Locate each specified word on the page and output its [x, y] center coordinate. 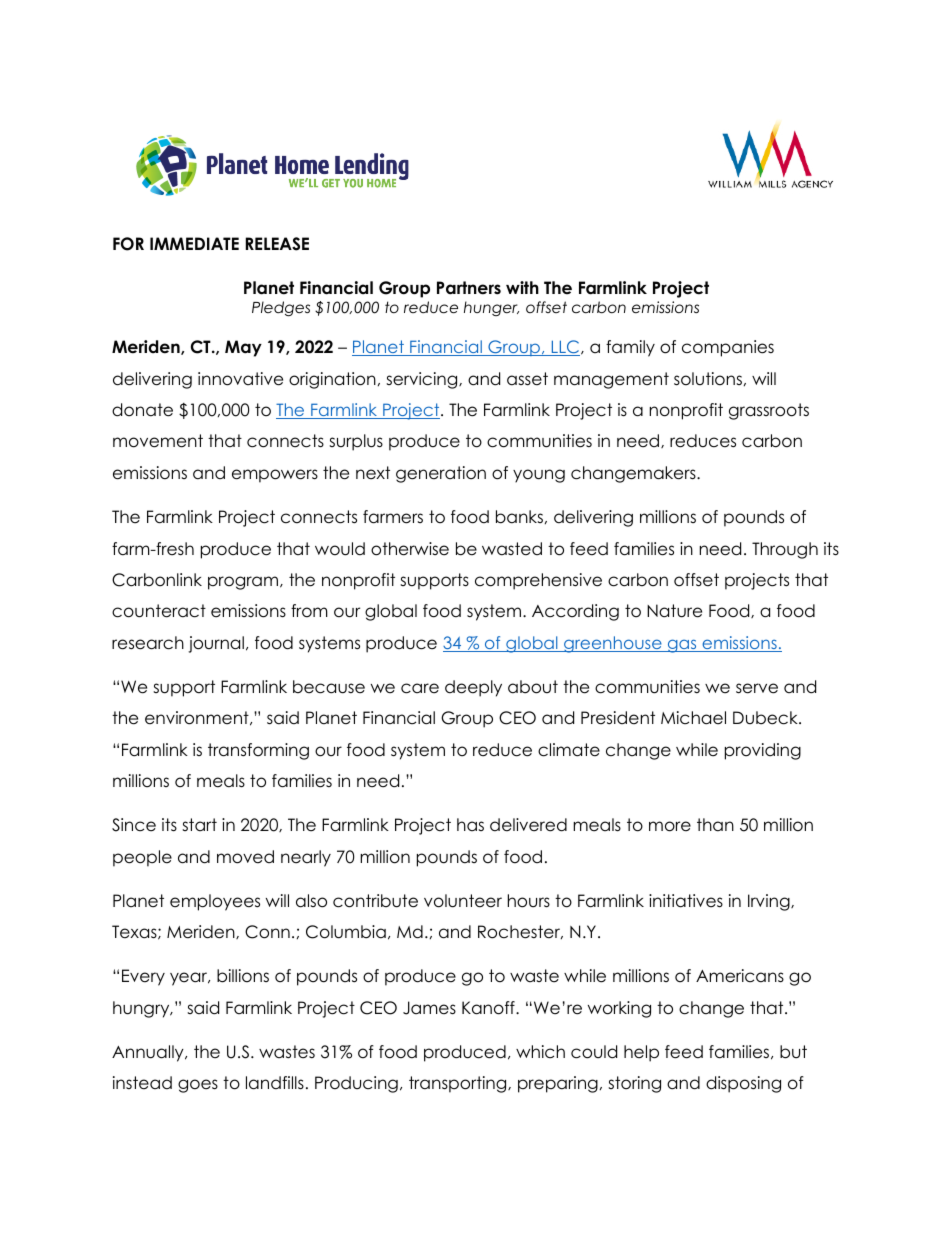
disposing [743, 1084]
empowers [275, 476]
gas [682, 646]
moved [245, 857]
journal [216, 644]
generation [441, 474]
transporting [459, 1084]
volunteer [463, 901]
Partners [469, 288]
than [715, 825]
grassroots [769, 411]
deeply [473, 688]
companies [728, 348]
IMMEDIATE [194, 243]
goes [198, 1086]
